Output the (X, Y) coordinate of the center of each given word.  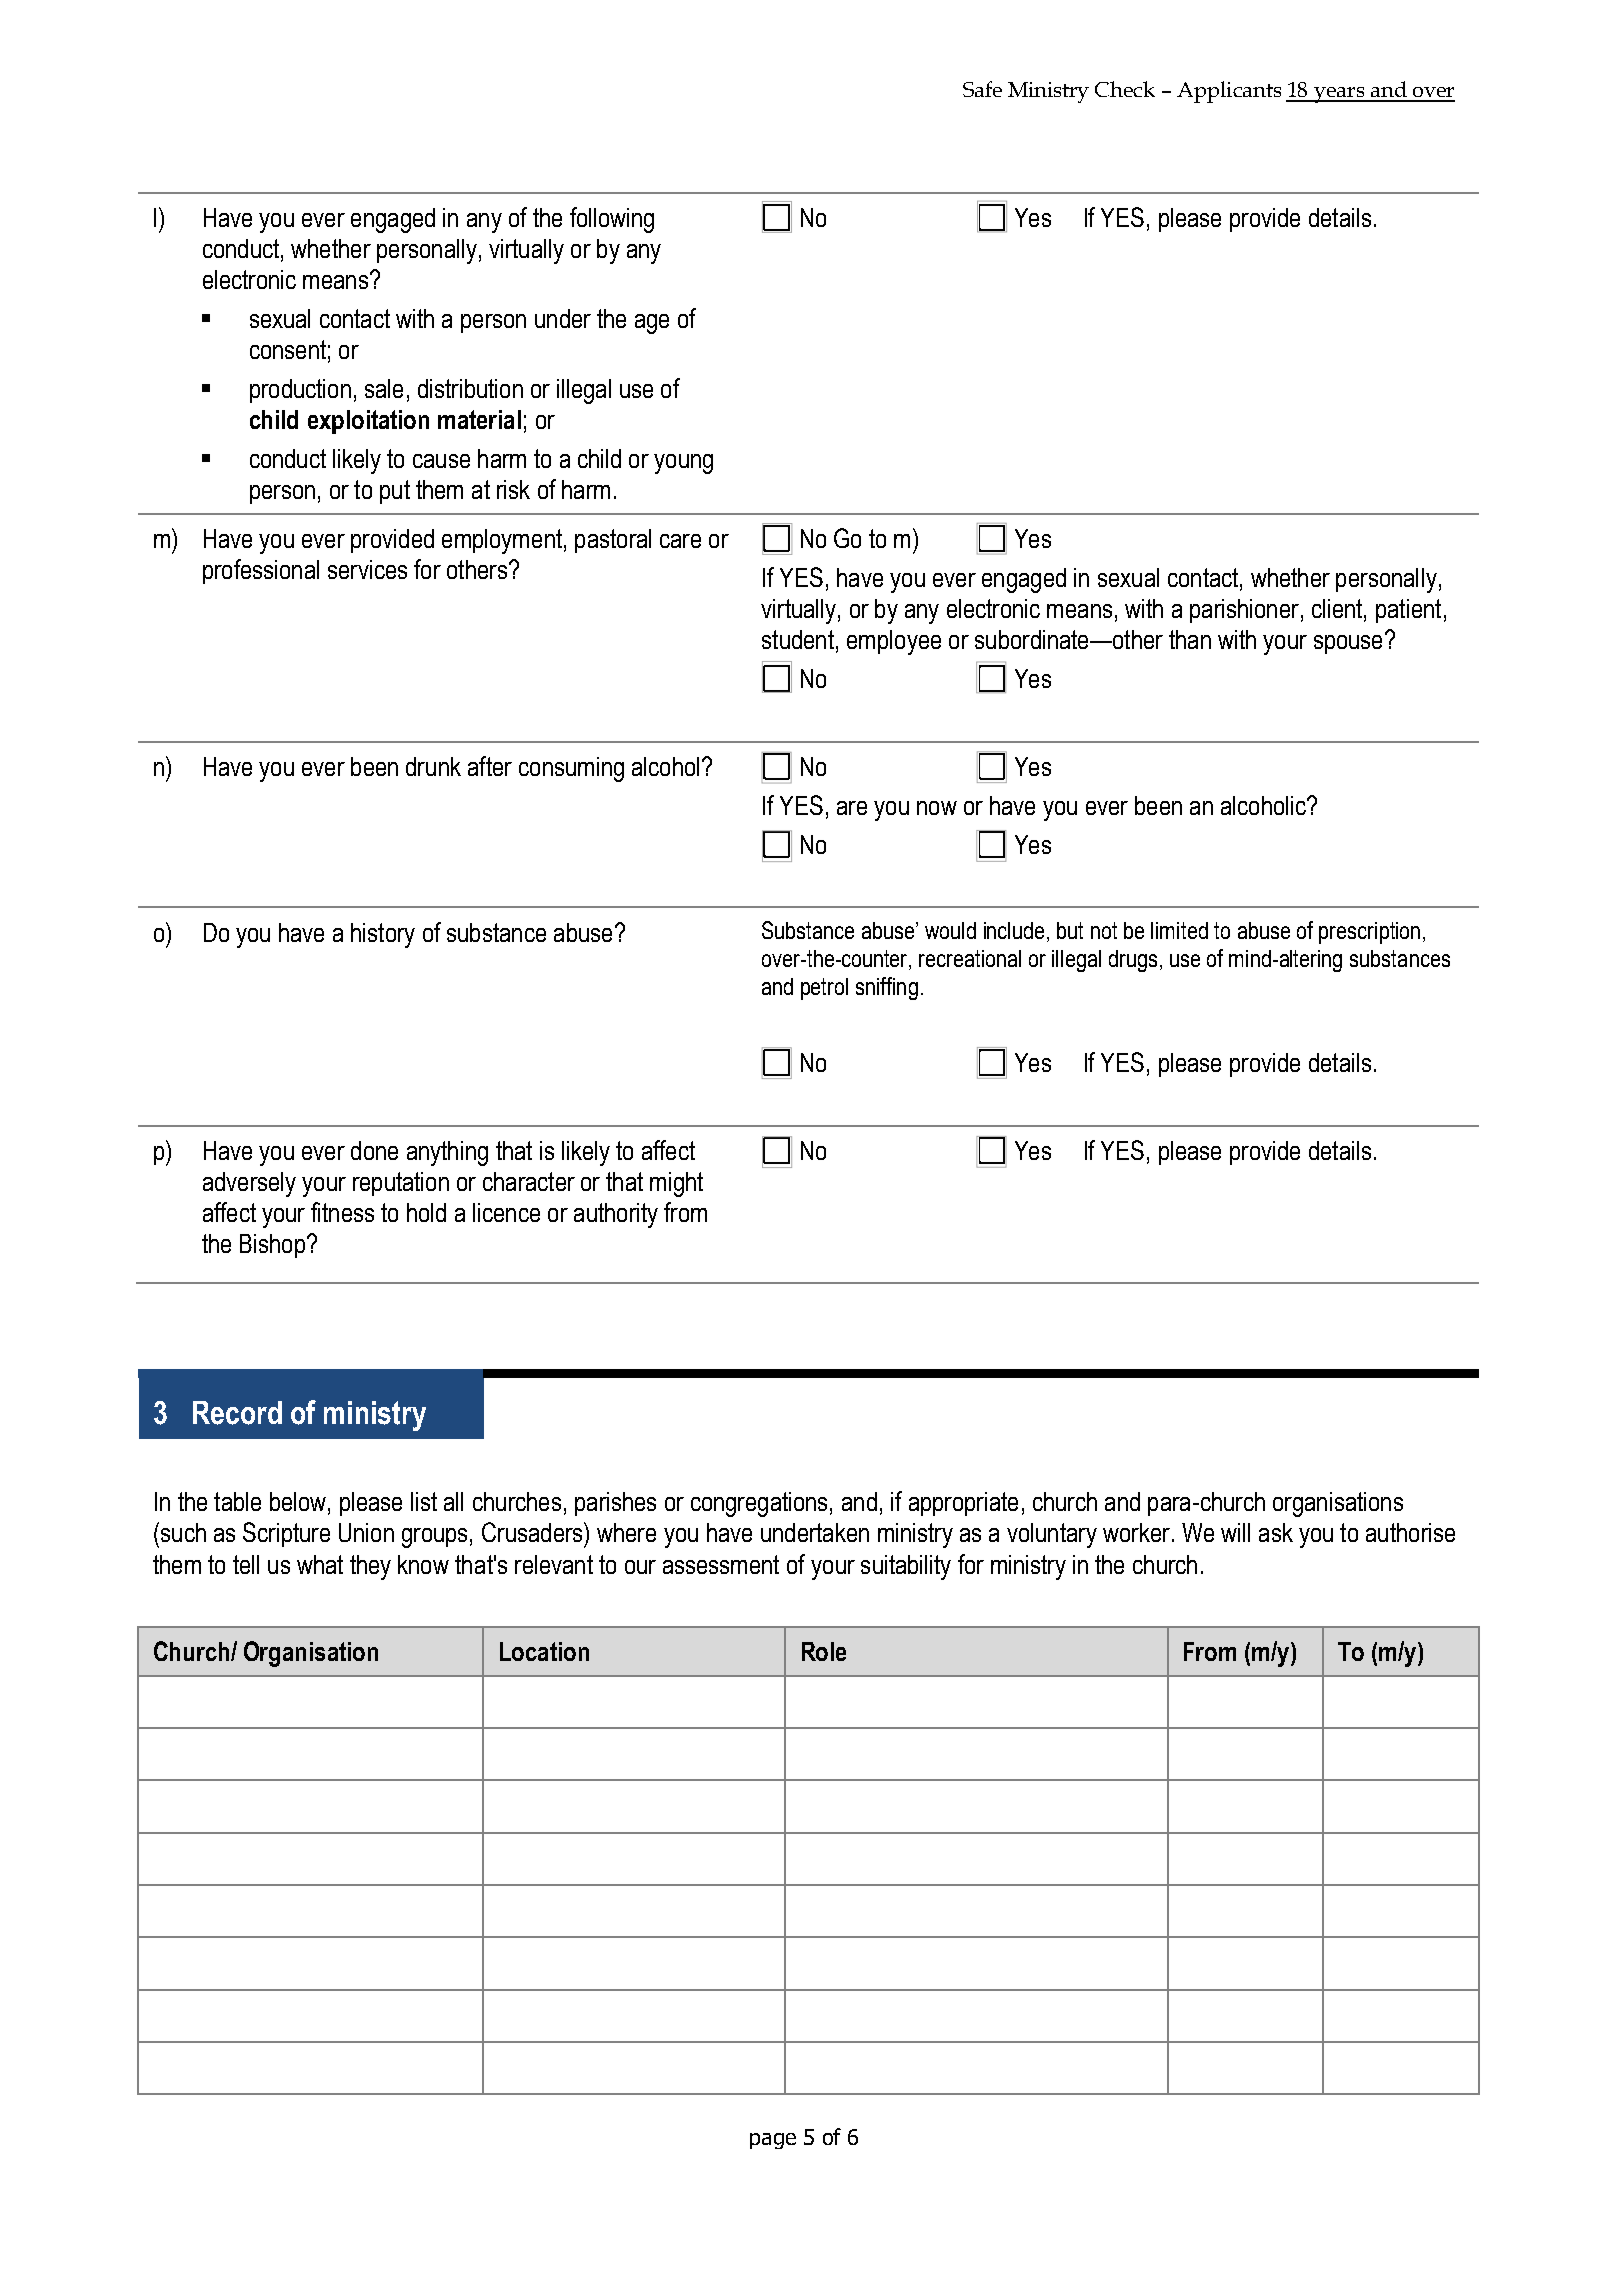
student (798, 639)
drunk (433, 766)
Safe (982, 89)
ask (1276, 1532)
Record (237, 1413)
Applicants (1229, 92)
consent (288, 349)
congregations (759, 1504)
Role (824, 1651)
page (773, 2141)
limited (1179, 930)
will (1235, 1532)
